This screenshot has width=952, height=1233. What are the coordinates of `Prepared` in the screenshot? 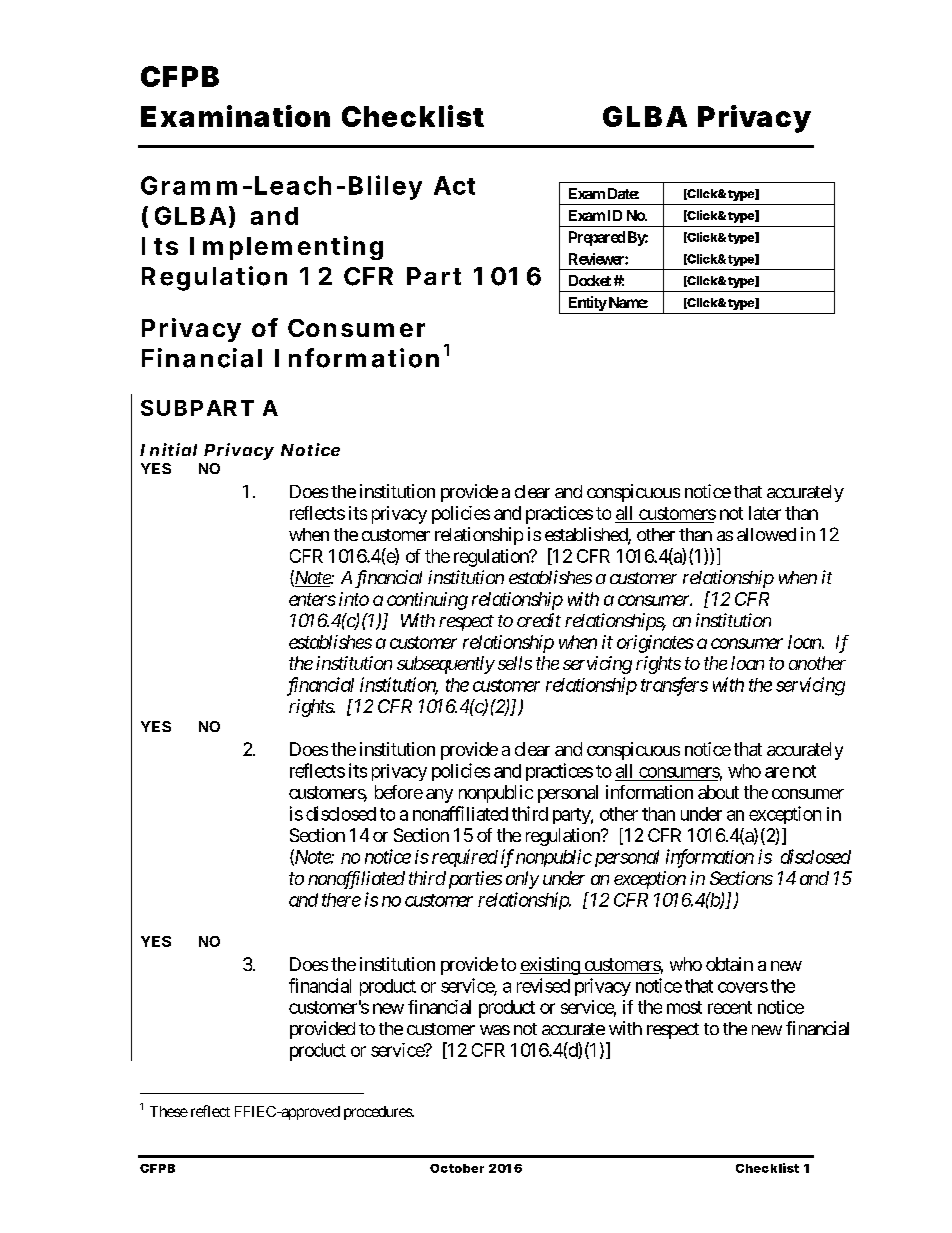 It's located at (597, 238).
